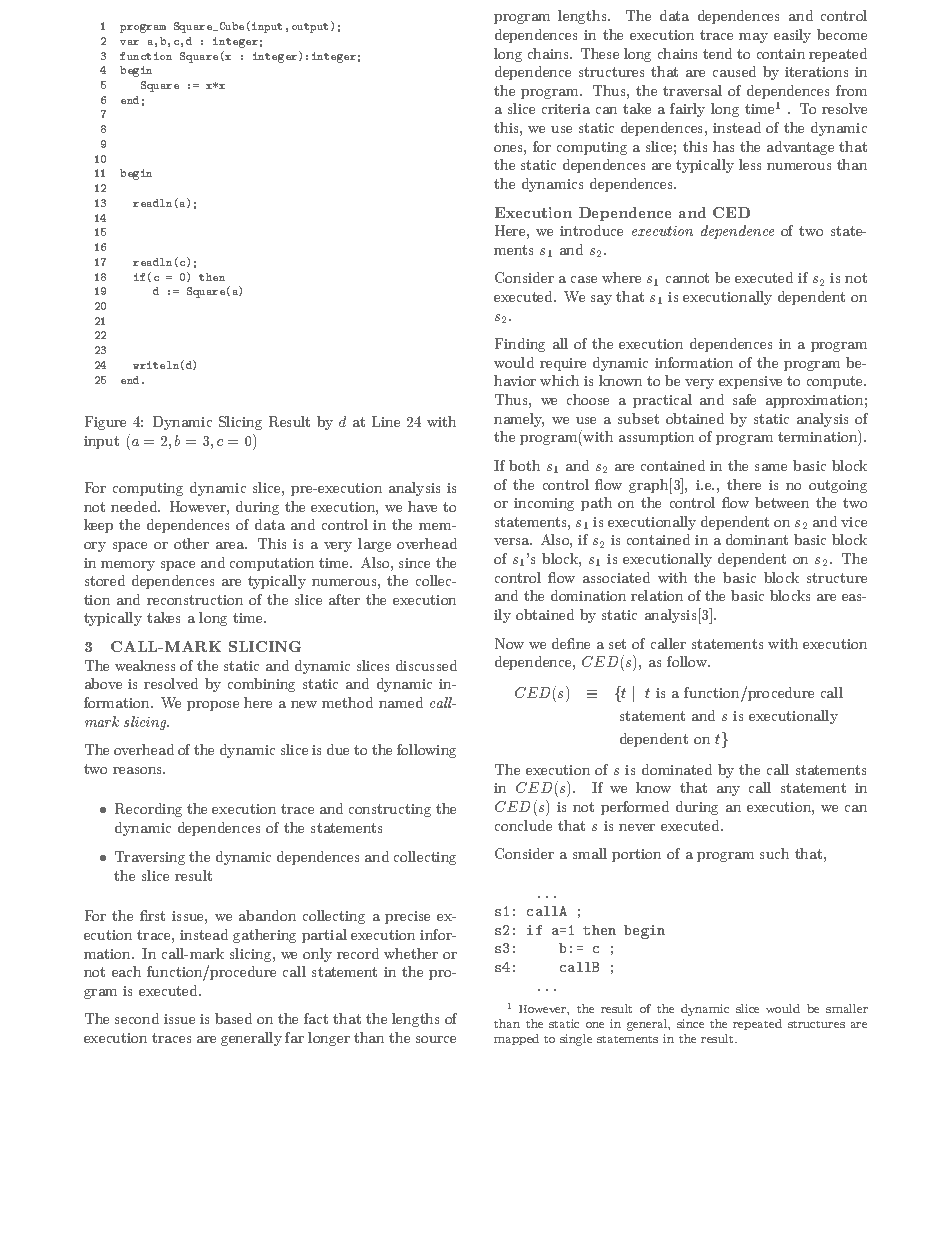  Describe the element at coordinates (734, 71) in the image. I see `caused` at that location.
